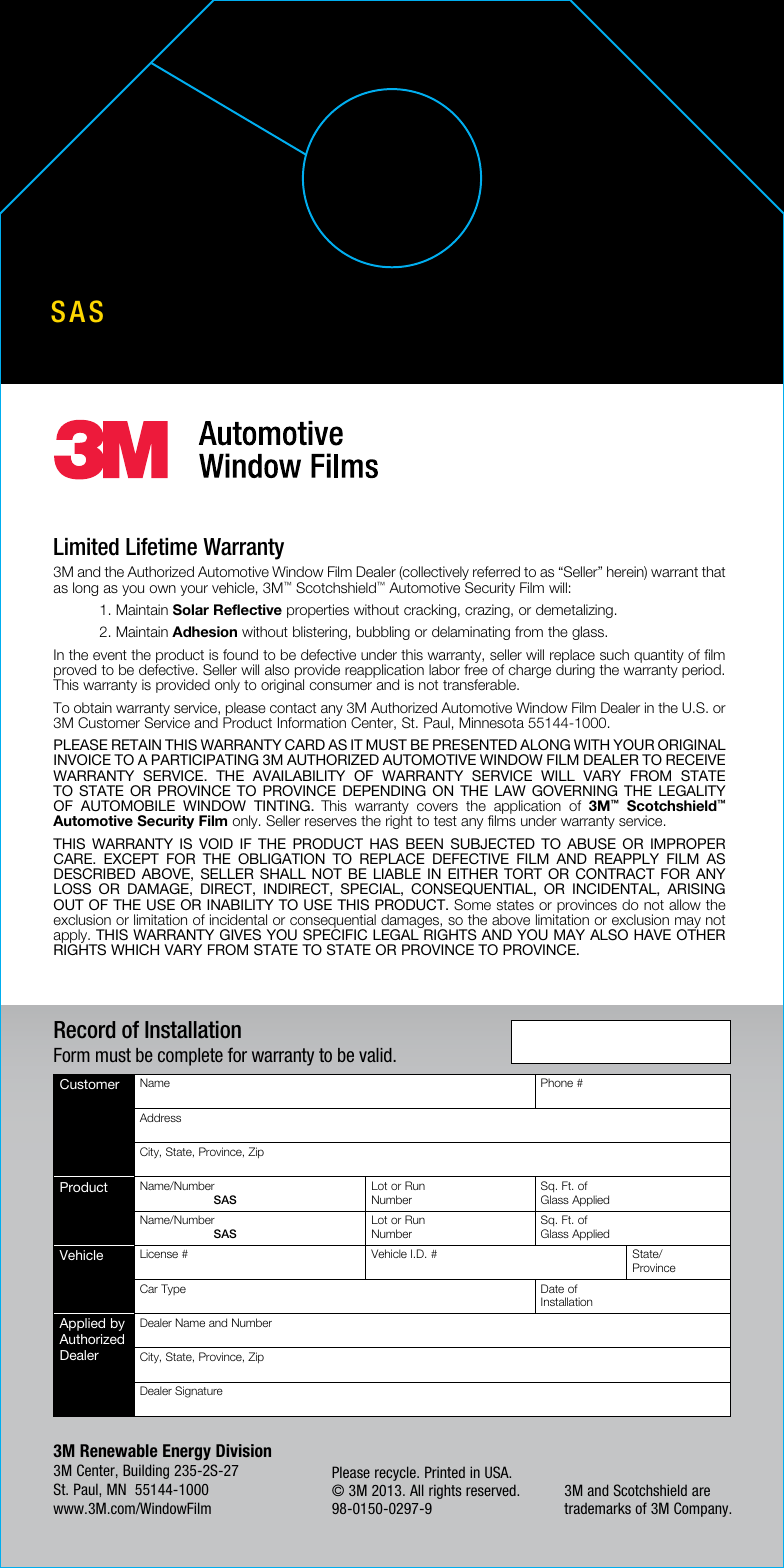 Image resolution: width=784 pixels, height=1568 pixels. What do you see at coordinates (159, 1253) in the image?
I see `License` at bounding box center [159, 1253].
